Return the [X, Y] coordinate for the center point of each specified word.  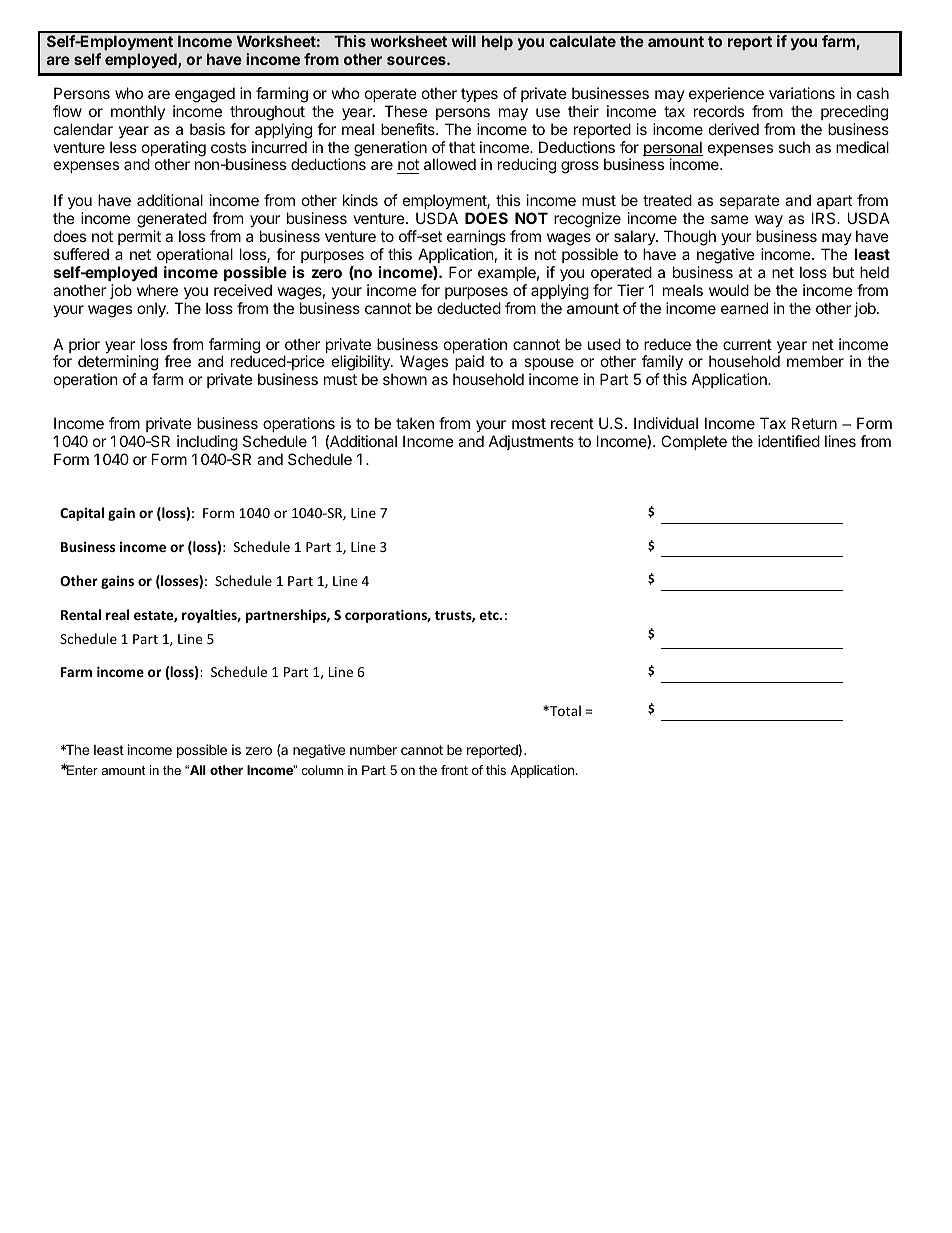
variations [802, 93]
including [207, 443]
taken [415, 423]
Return [814, 423]
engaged [205, 95]
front [454, 770]
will [463, 41]
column [322, 770]
